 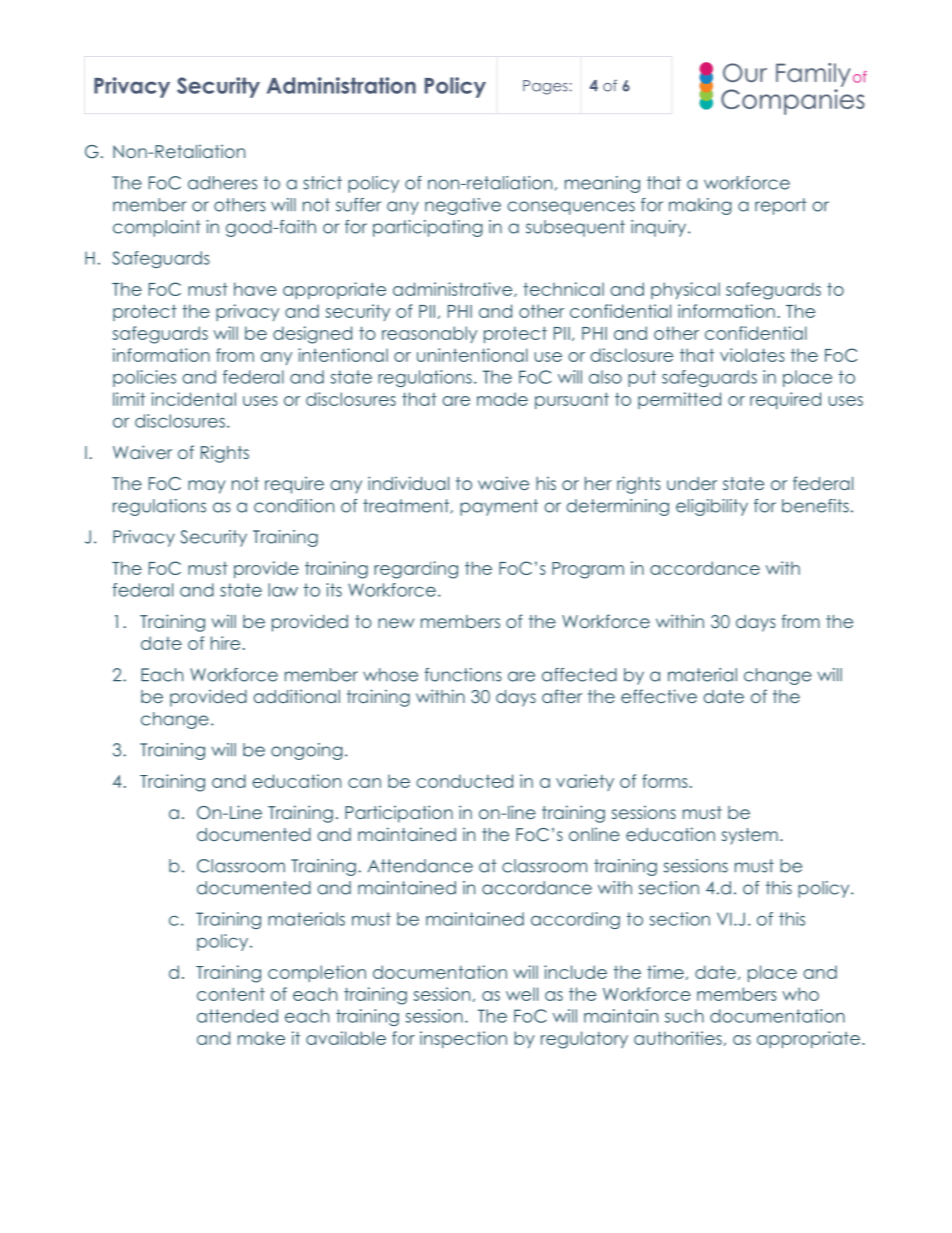 What do you see at coordinates (222, 183) in the page?
I see `adheres` at bounding box center [222, 183].
